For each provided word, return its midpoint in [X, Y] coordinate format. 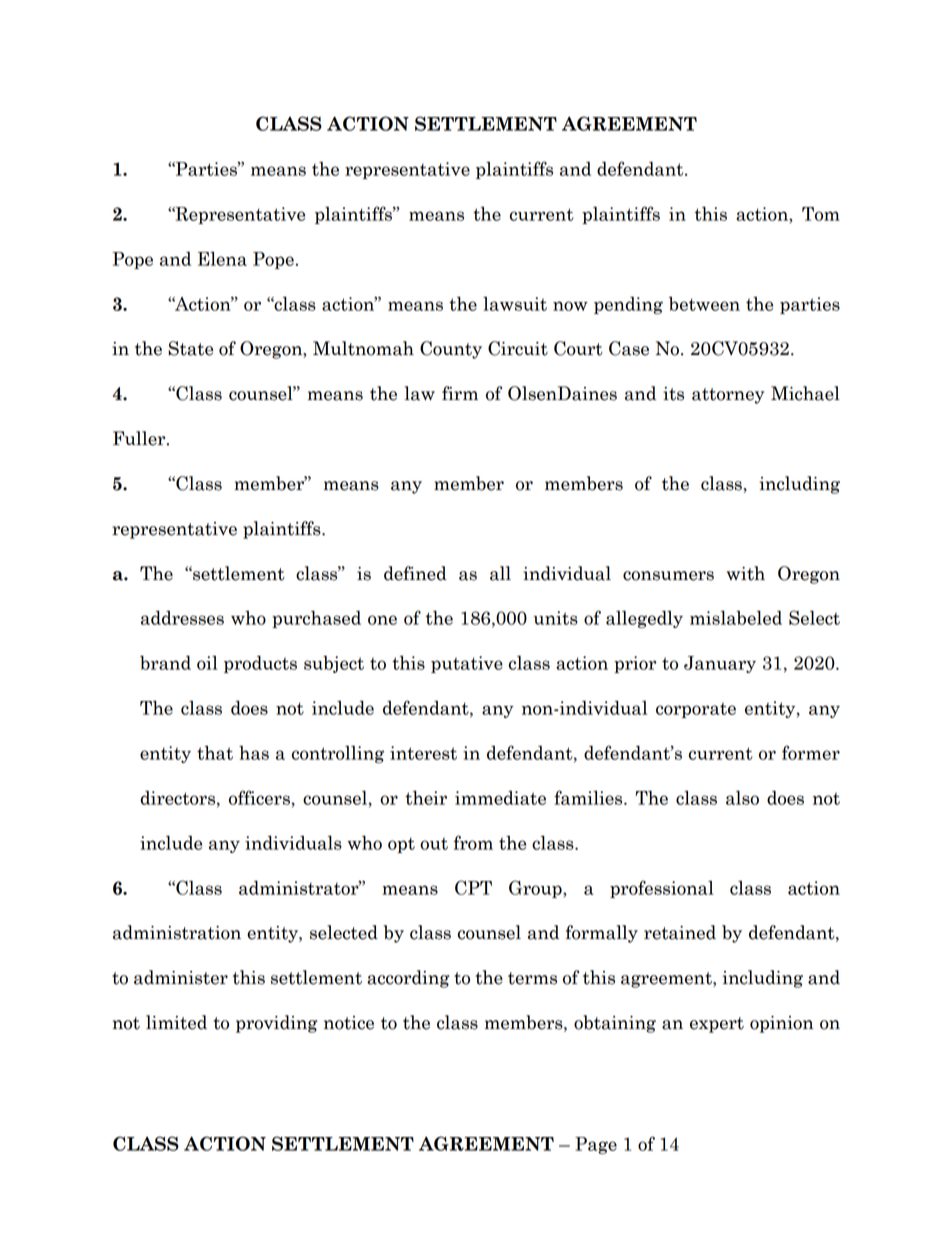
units [556, 618]
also [742, 797]
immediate [500, 798]
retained [680, 932]
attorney [728, 396]
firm [460, 393]
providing [277, 1024]
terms [532, 978]
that [215, 752]
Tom [821, 214]
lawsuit [515, 304]
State [190, 348]
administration [177, 932]
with [746, 573]
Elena [222, 258]
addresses [182, 617]
